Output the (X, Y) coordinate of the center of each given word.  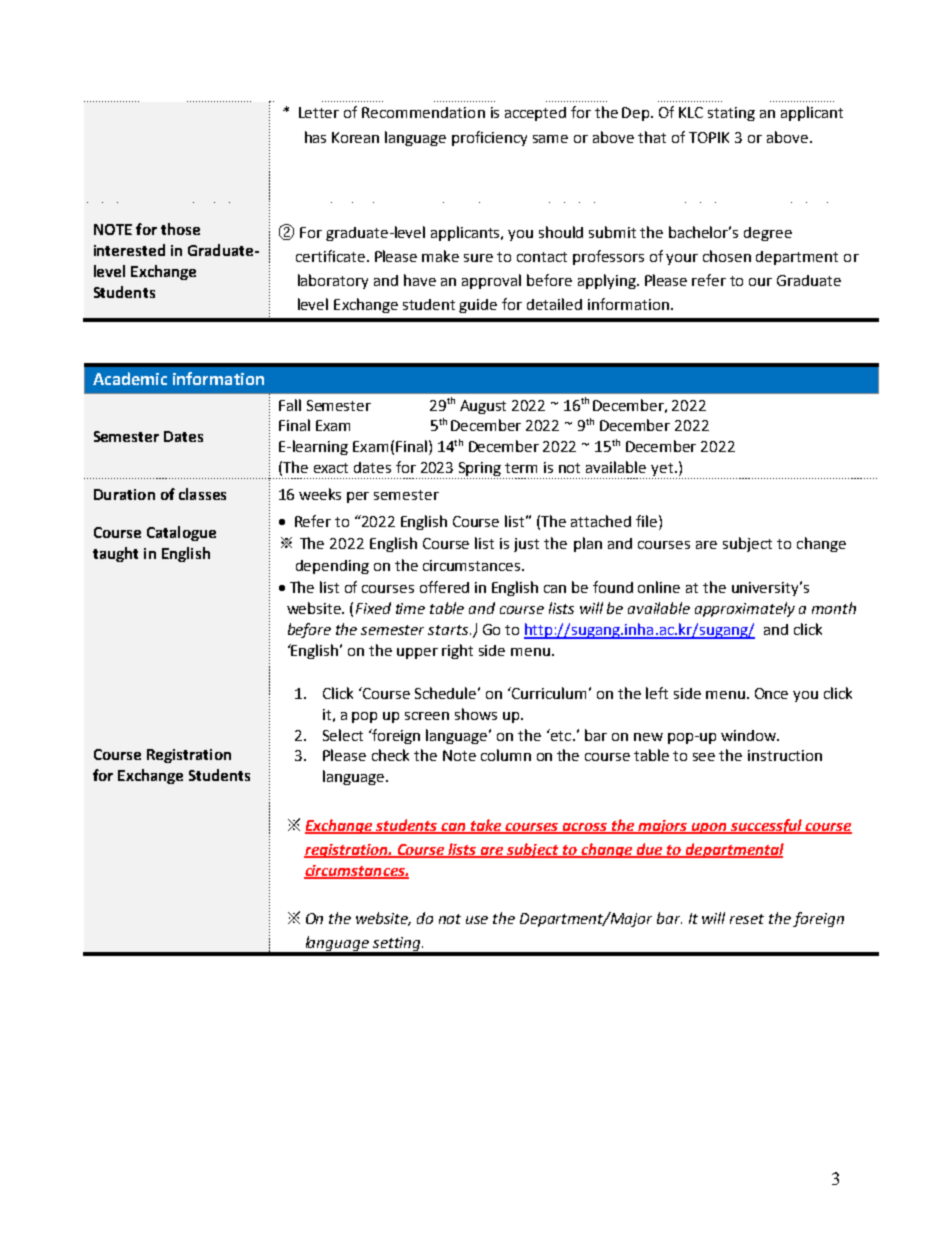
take (486, 826)
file (646, 521)
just (526, 545)
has (315, 137)
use (477, 920)
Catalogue (181, 533)
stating (731, 114)
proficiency (489, 138)
